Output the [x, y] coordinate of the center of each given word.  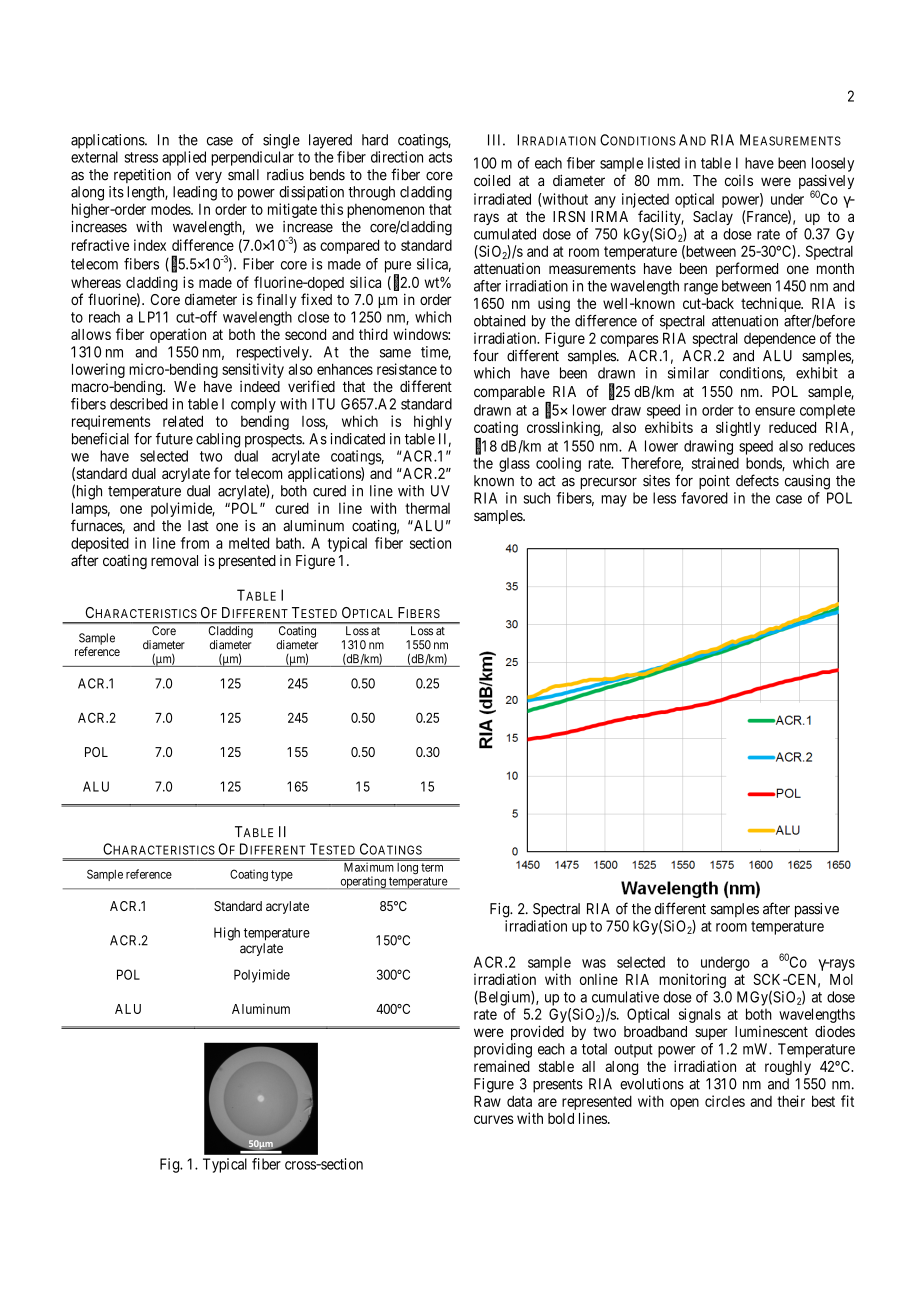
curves [494, 1119]
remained [502, 1066]
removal [174, 560]
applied [184, 158]
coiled [492, 180]
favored [704, 498]
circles [725, 1101]
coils [739, 180]
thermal [427, 508]
